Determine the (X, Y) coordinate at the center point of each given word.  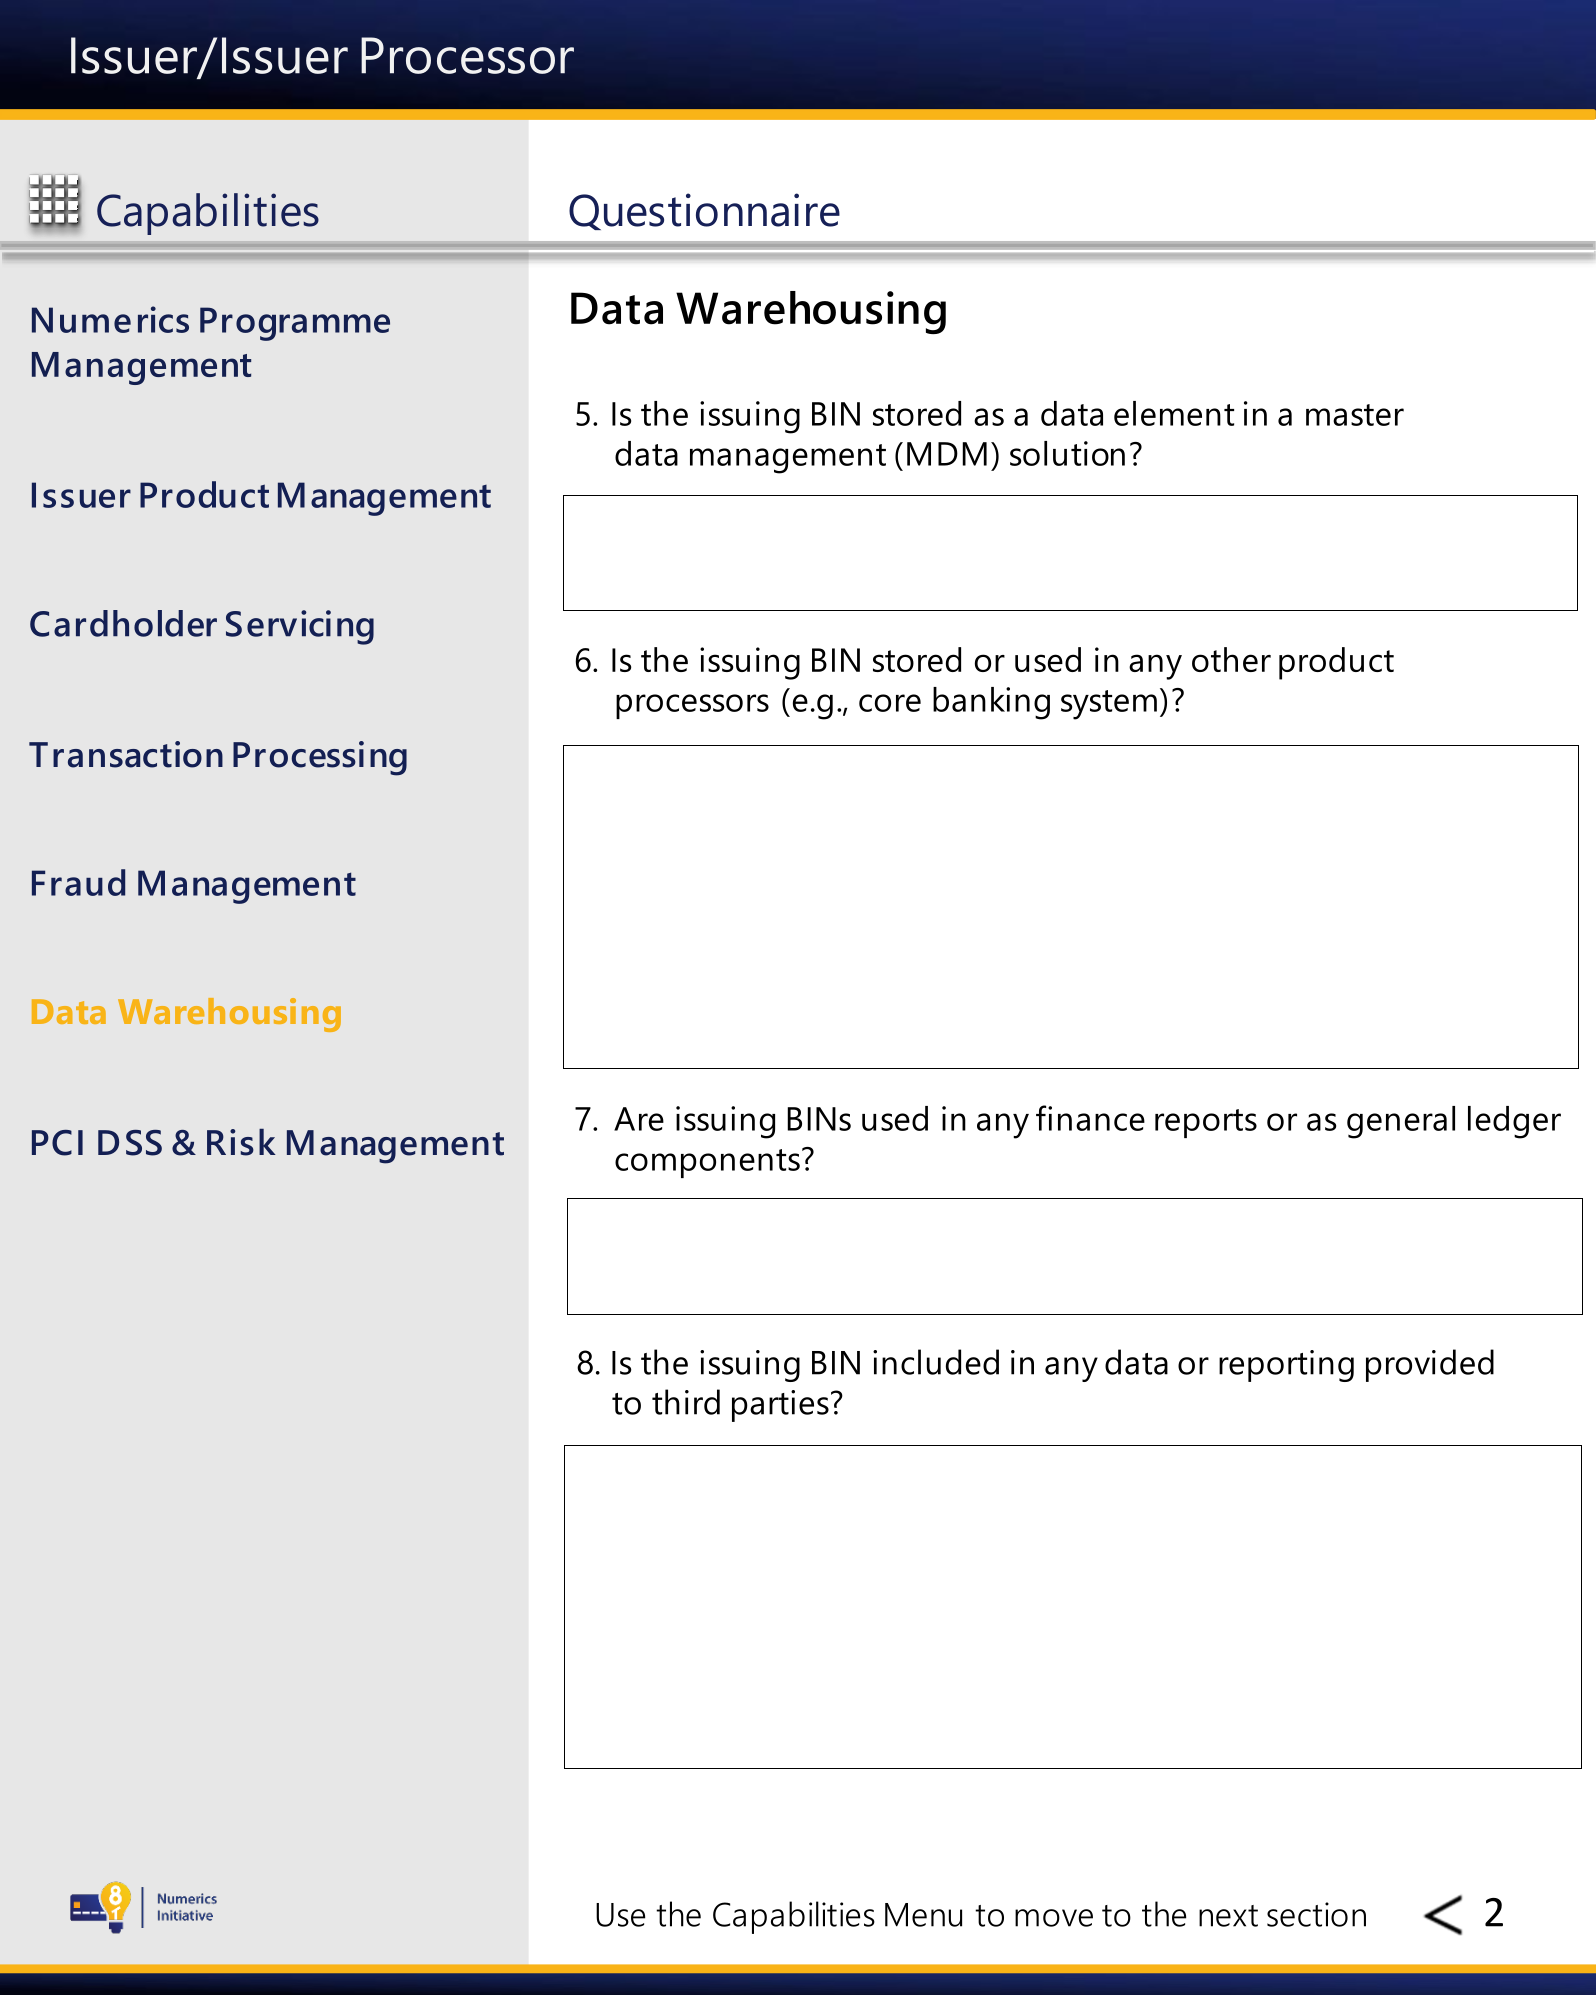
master (1355, 415)
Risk (241, 1142)
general (1401, 1122)
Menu (923, 1915)
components (707, 1163)
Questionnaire (704, 211)
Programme (295, 324)
